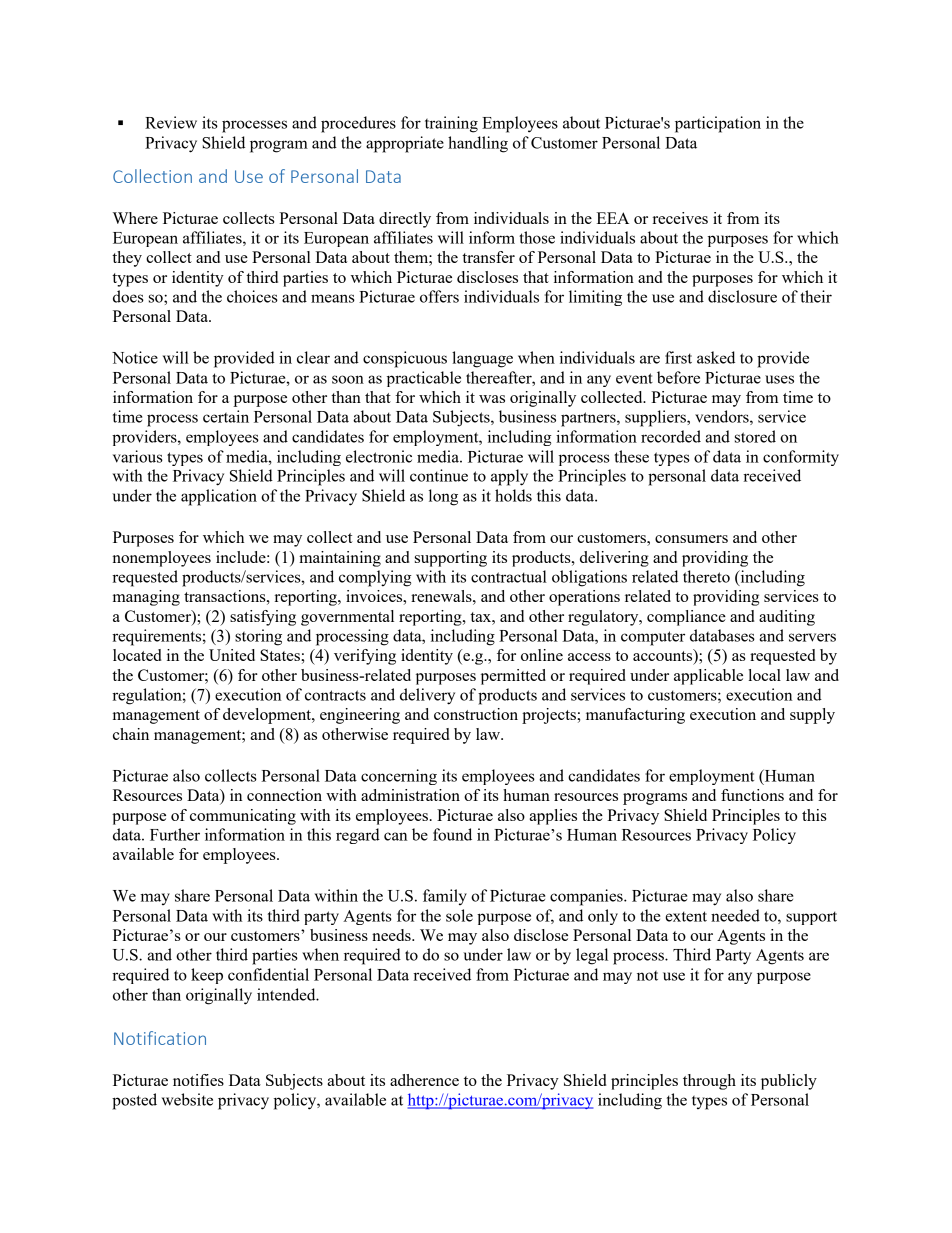 Image resolution: width=952 pixels, height=1233 pixels. Describe the element at coordinates (198, 1080) in the screenshot. I see `notifies` at that location.
